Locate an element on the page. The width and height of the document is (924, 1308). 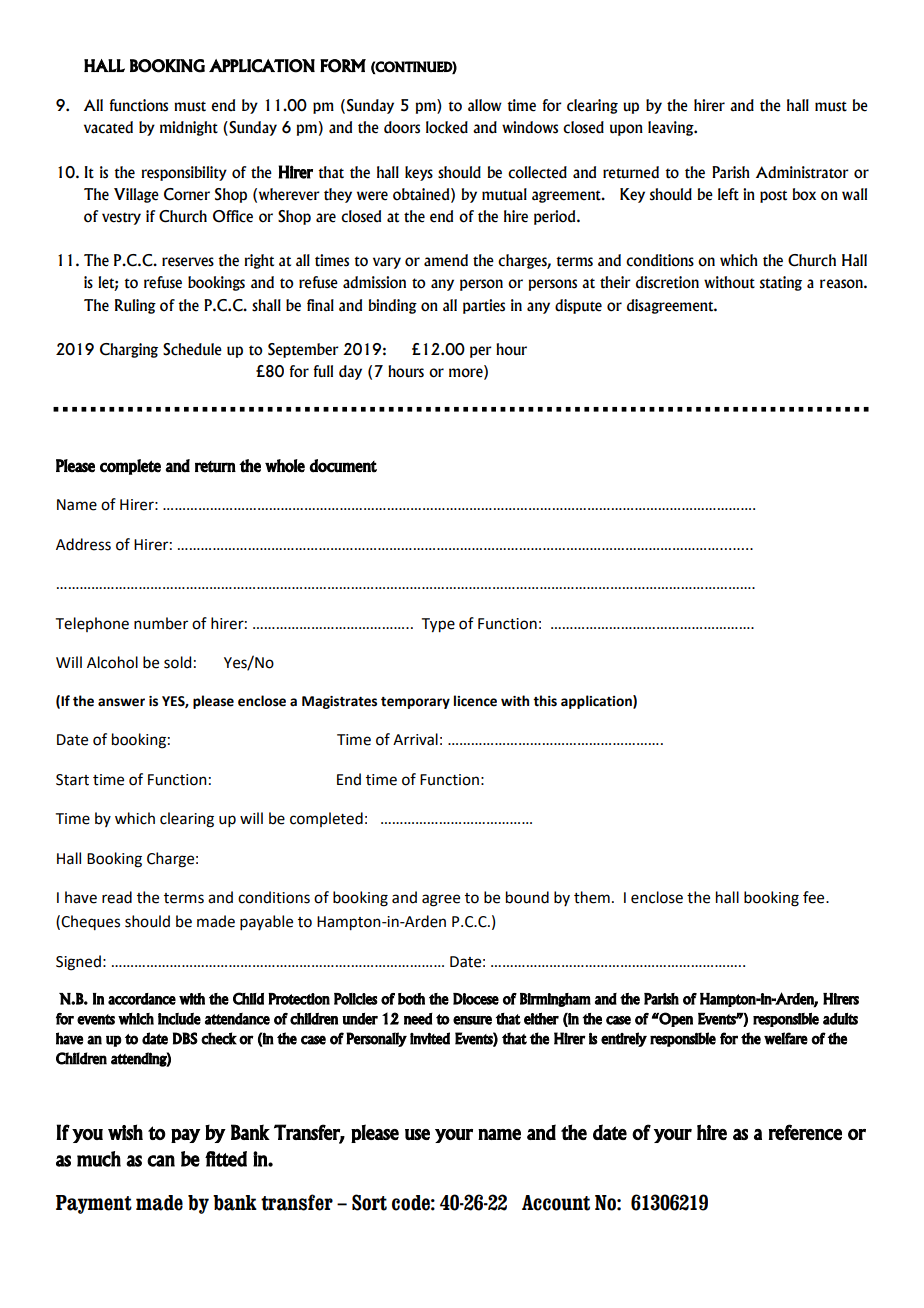
leaving is located at coordinates (672, 128).
